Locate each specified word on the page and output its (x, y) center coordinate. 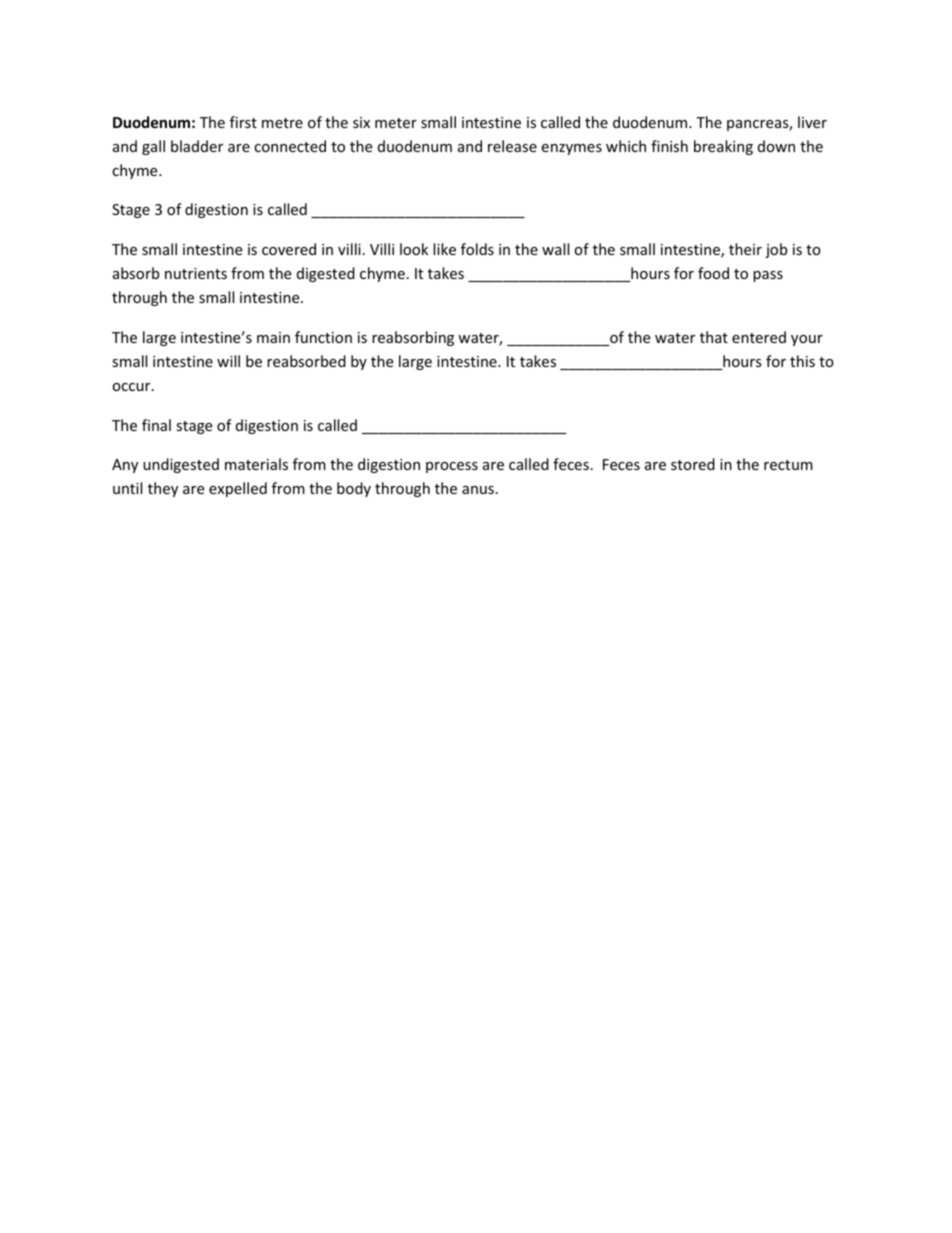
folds (477, 249)
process (452, 467)
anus (478, 490)
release (512, 146)
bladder (197, 146)
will (228, 361)
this (802, 361)
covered (289, 249)
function (323, 337)
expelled (238, 489)
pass (768, 276)
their (745, 249)
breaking (723, 147)
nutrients (196, 273)
